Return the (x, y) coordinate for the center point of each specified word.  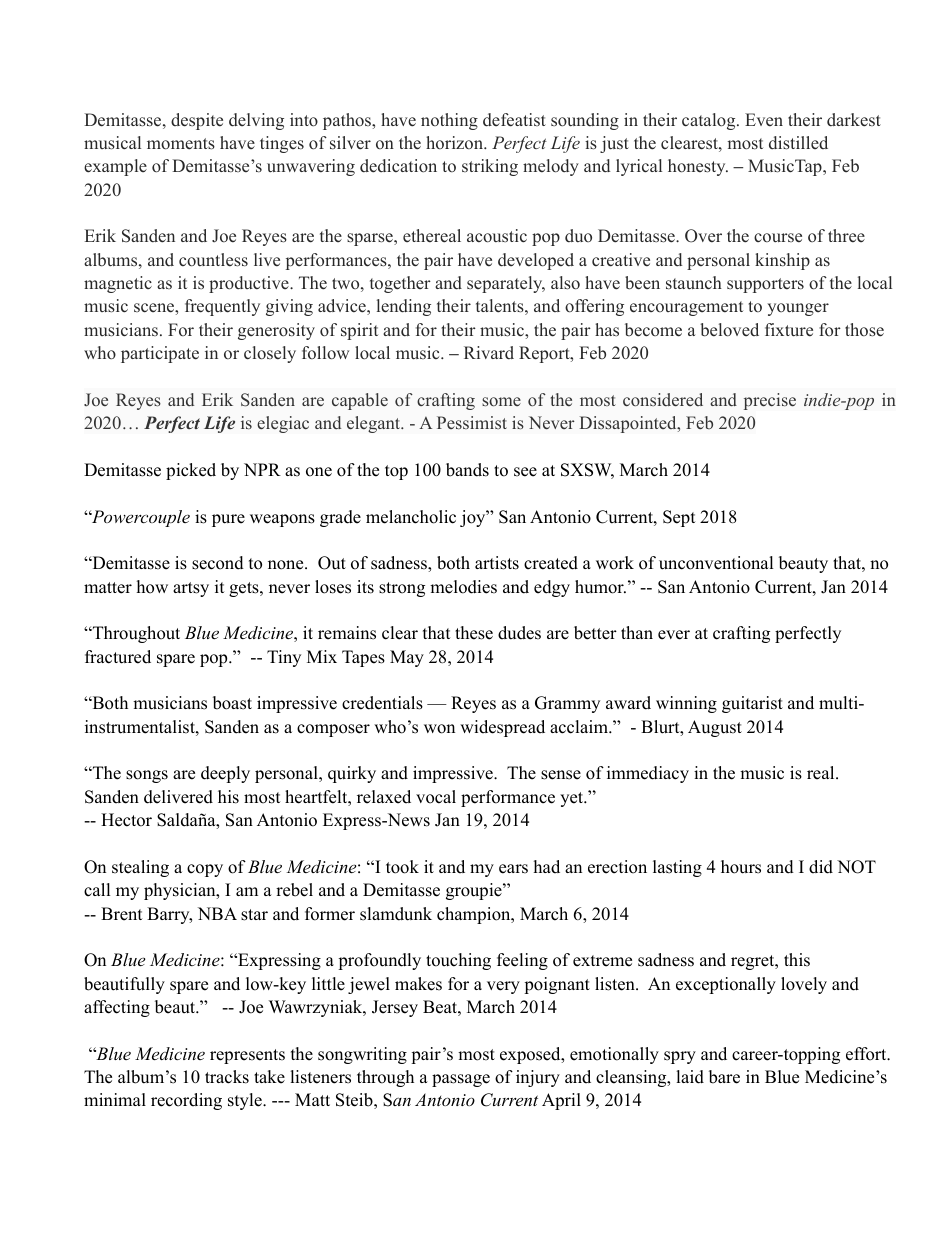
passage (461, 1080)
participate (160, 354)
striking (490, 167)
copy (205, 870)
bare (724, 1077)
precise (770, 401)
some (501, 401)
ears (513, 869)
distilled (798, 143)
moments (181, 144)
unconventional (716, 563)
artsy (191, 589)
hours (741, 867)
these (474, 633)
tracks (227, 1077)
